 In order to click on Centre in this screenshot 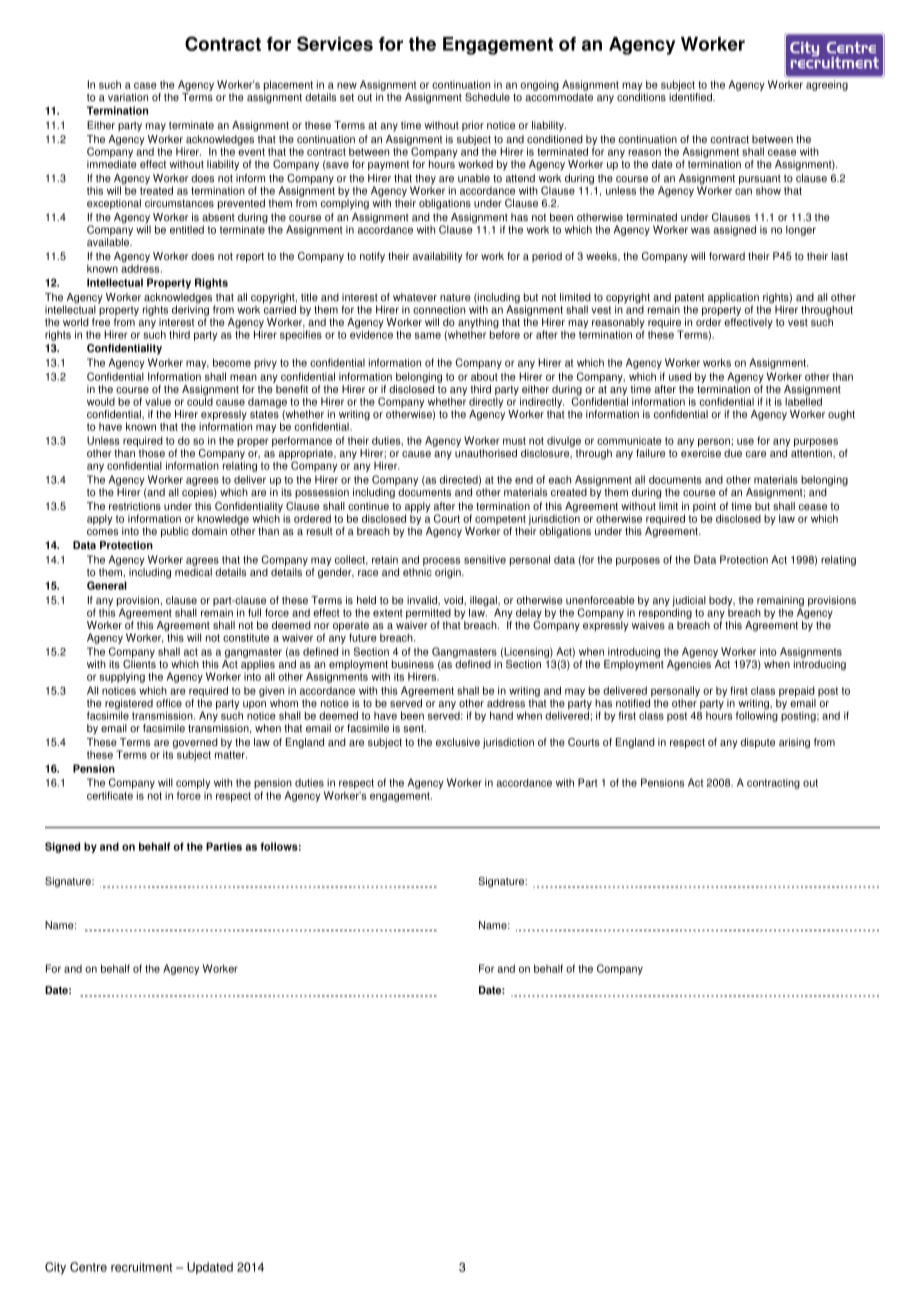, I will do `click(88, 1267)`.
